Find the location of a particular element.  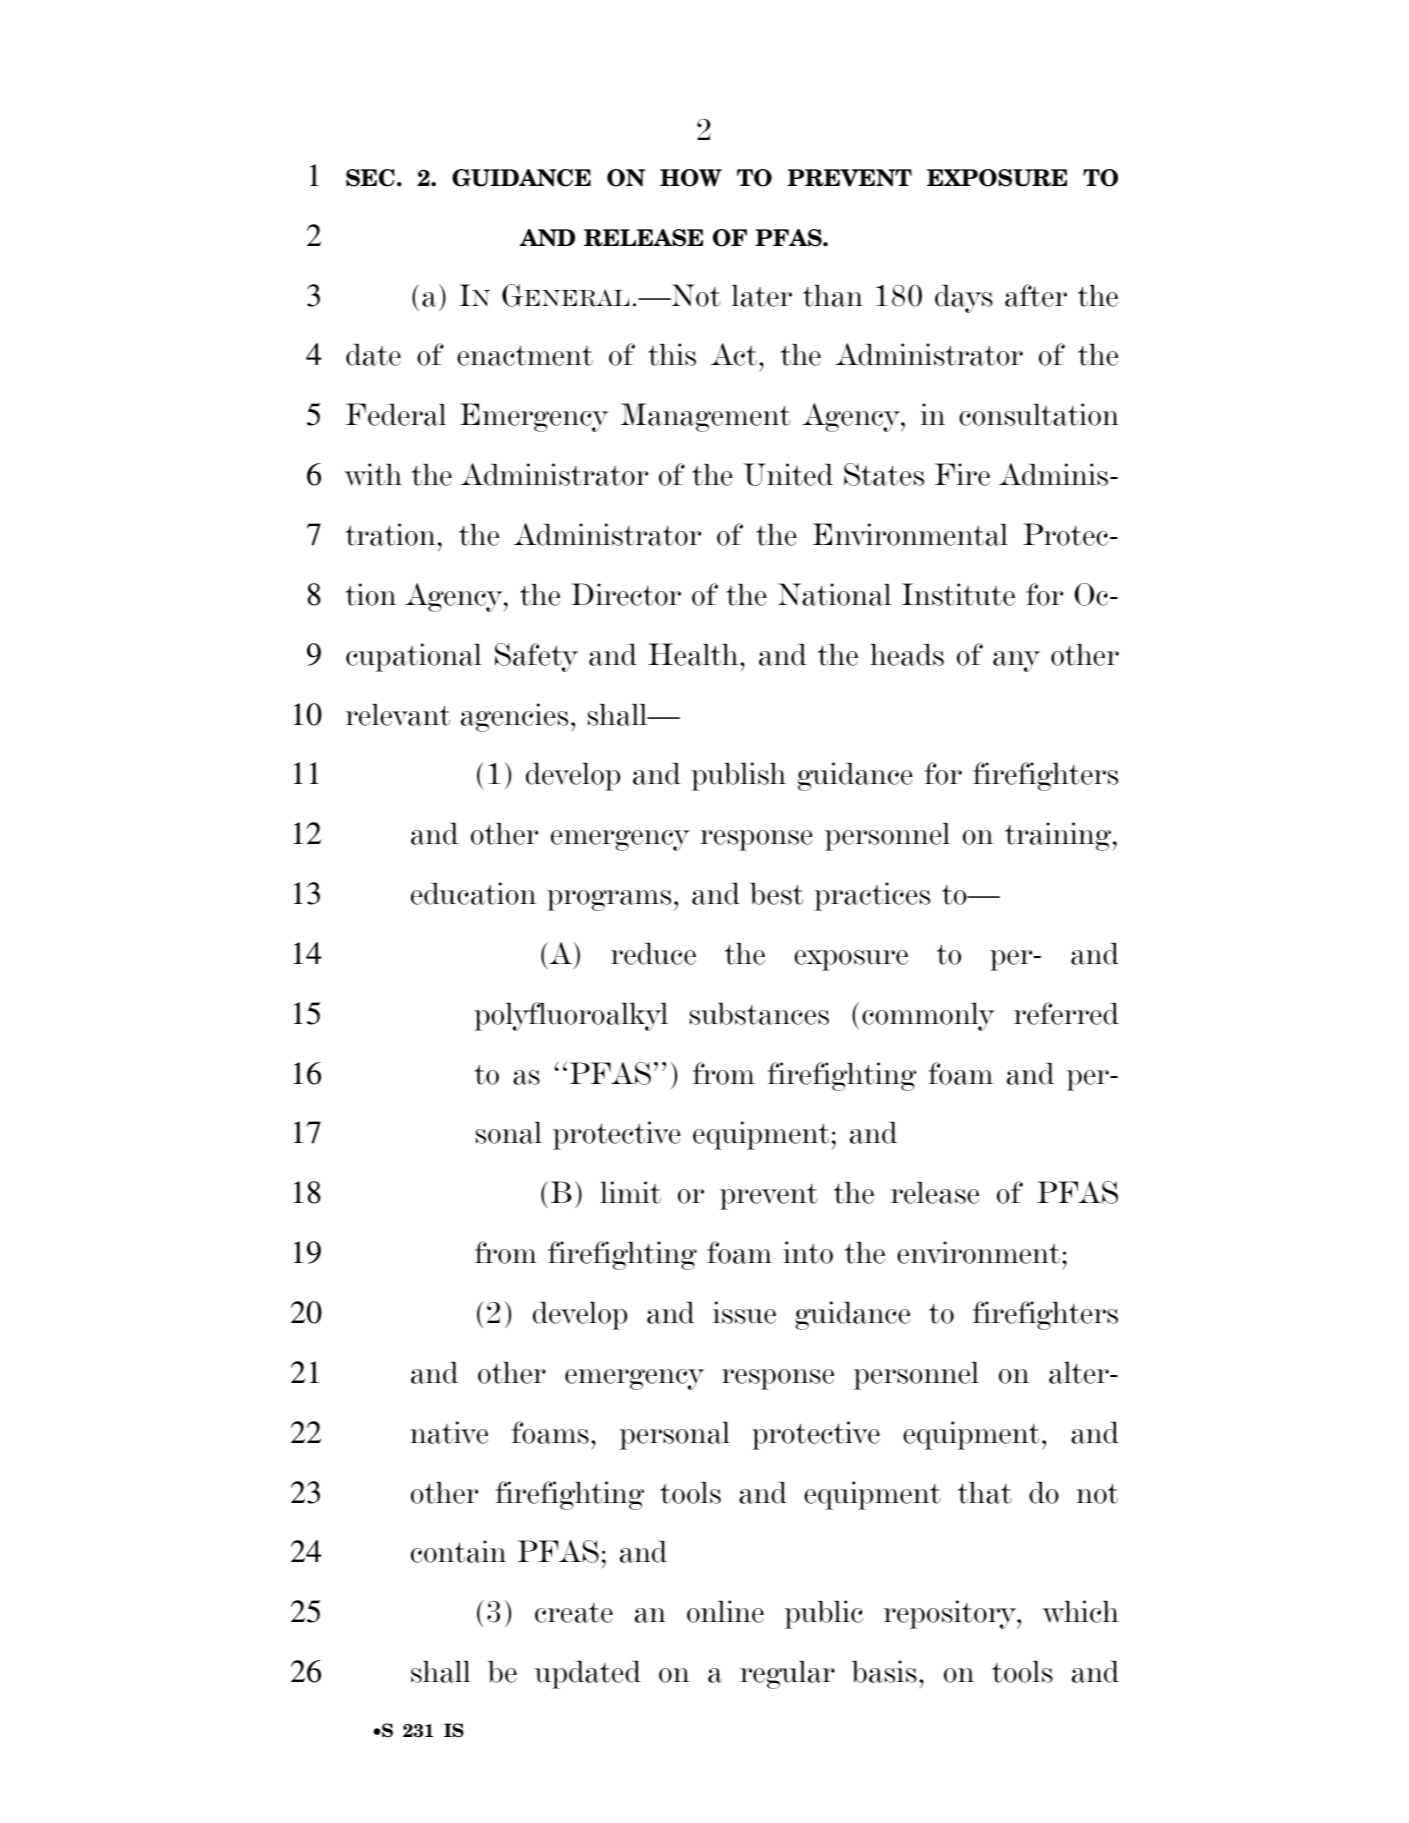

HOW is located at coordinates (691, 178).
